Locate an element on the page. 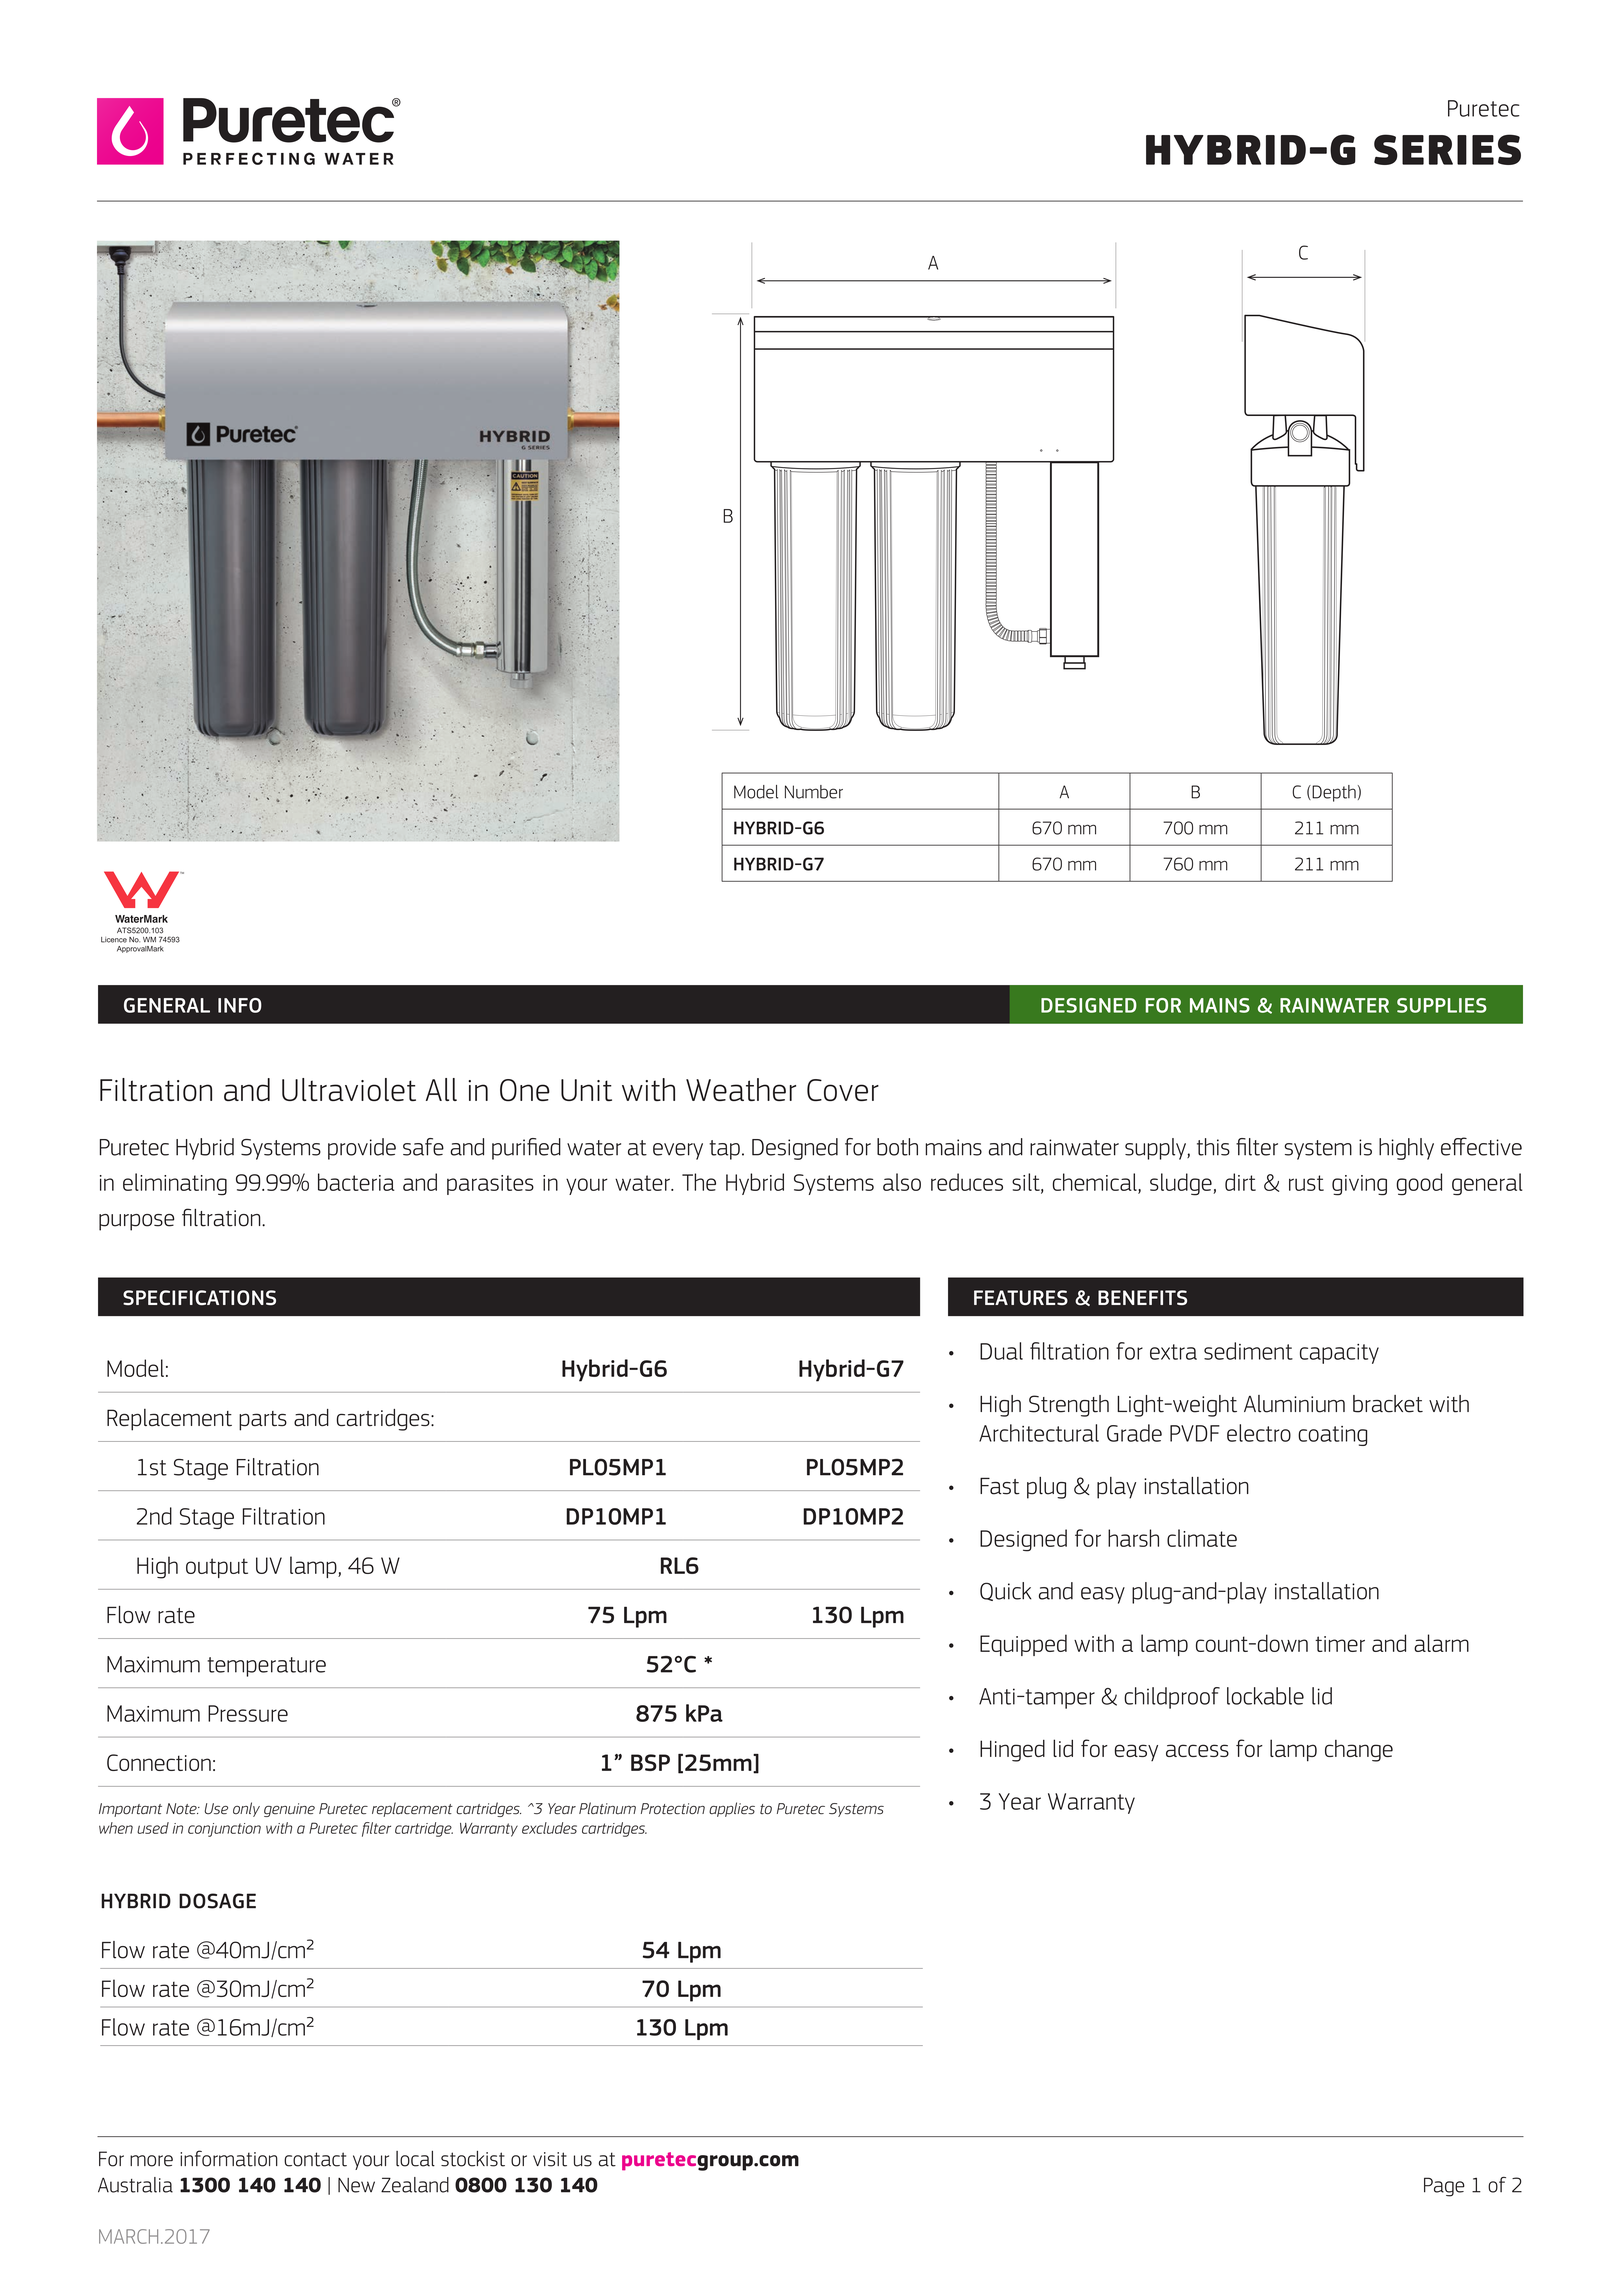  Cover is located at coordinates (843, 1090).
